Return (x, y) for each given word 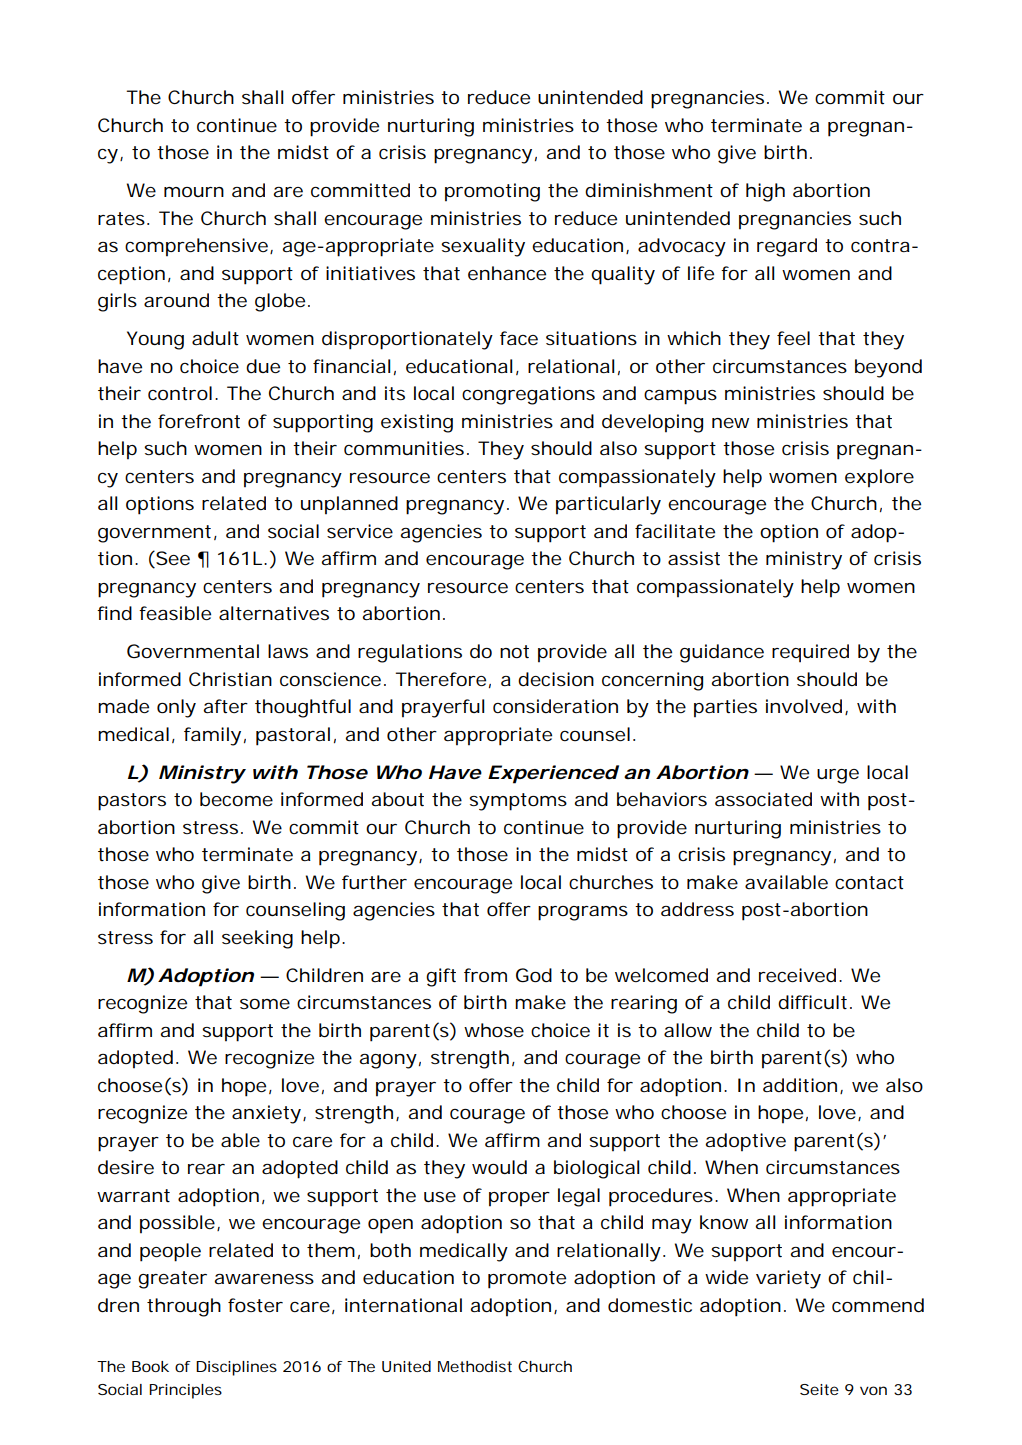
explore (879, 478)
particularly (608, 505)
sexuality (483, 247)
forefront (199, 421)
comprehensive (198, 247)
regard (787, 247)
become (236, 799)
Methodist (475, 1366)
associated (763, 799)
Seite (819, 1389)
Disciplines (236, 1368)
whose (494, 1030)
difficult (815, 1002)
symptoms (518, 802)
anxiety (268, 1114)
